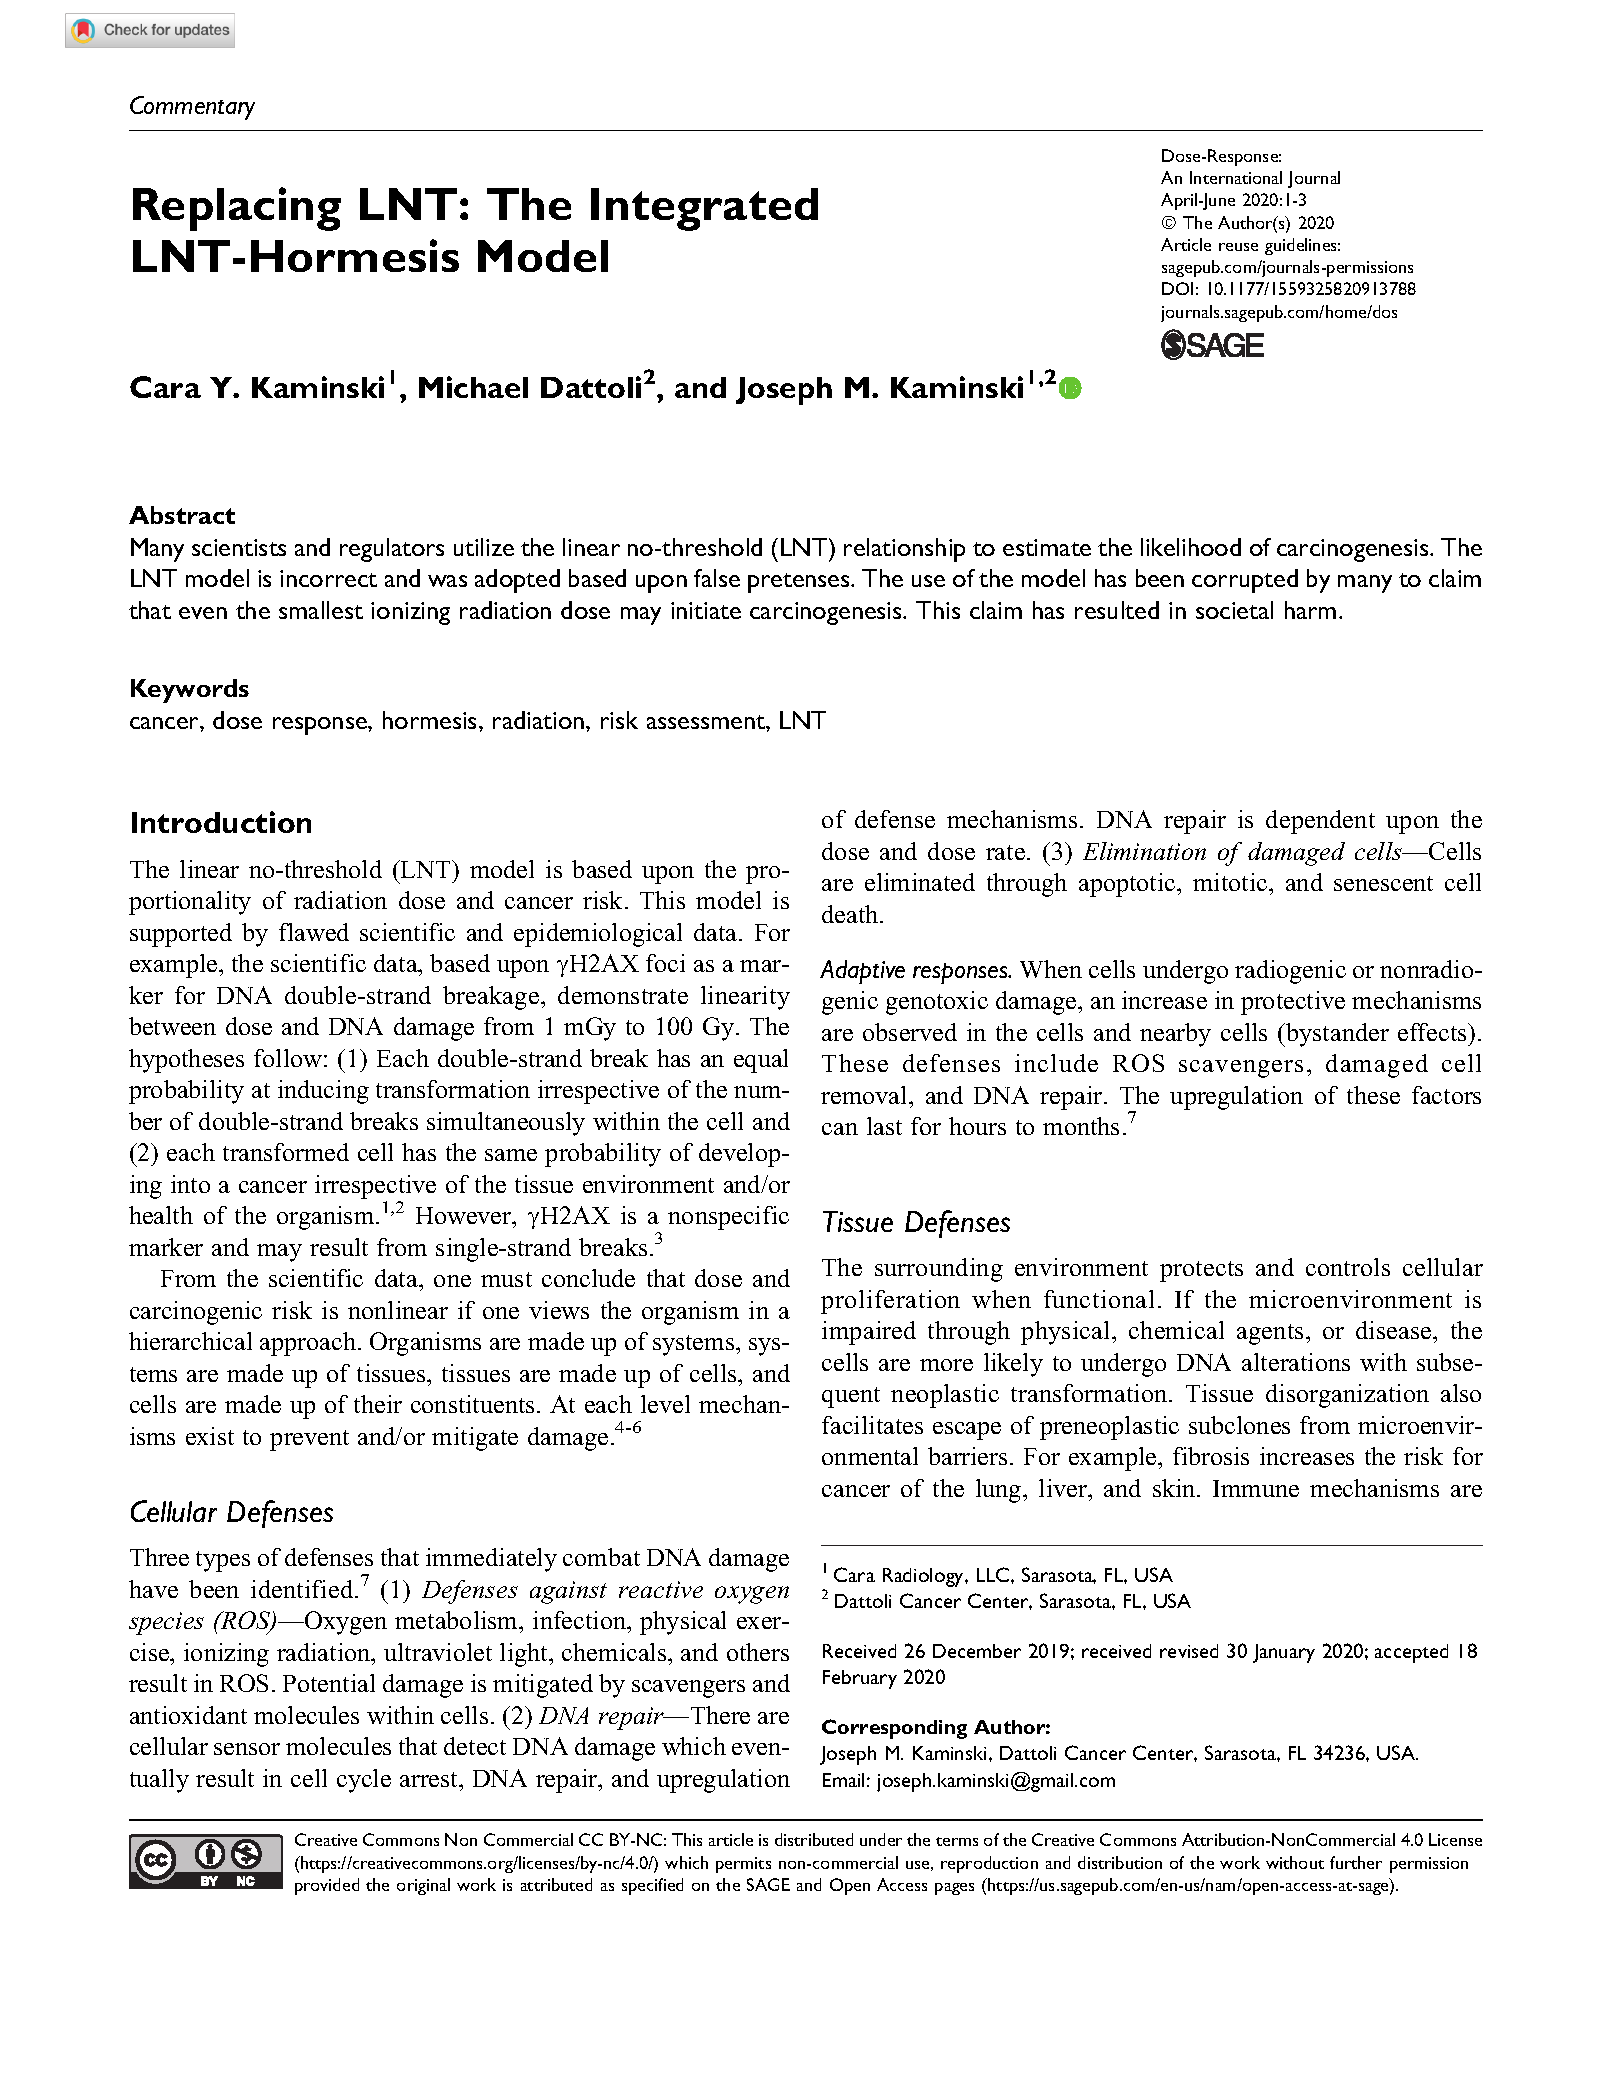 Image resolution: width=1612 pixels, height=2086 pixels. I want to click on further, so click(1356, 1862).
